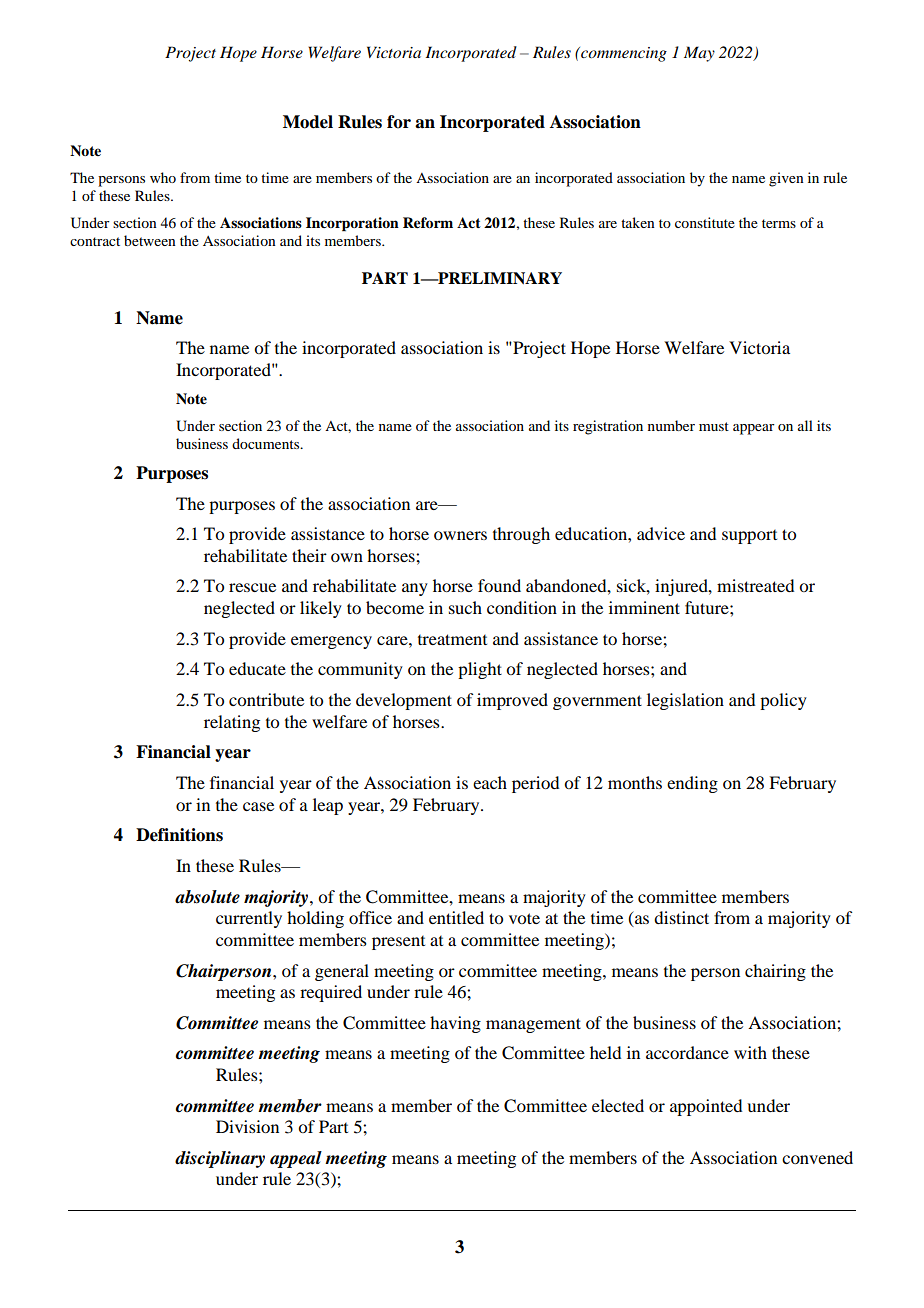  Describe the element at coordinates (714, 426) in the page. I see `must` at that location.
